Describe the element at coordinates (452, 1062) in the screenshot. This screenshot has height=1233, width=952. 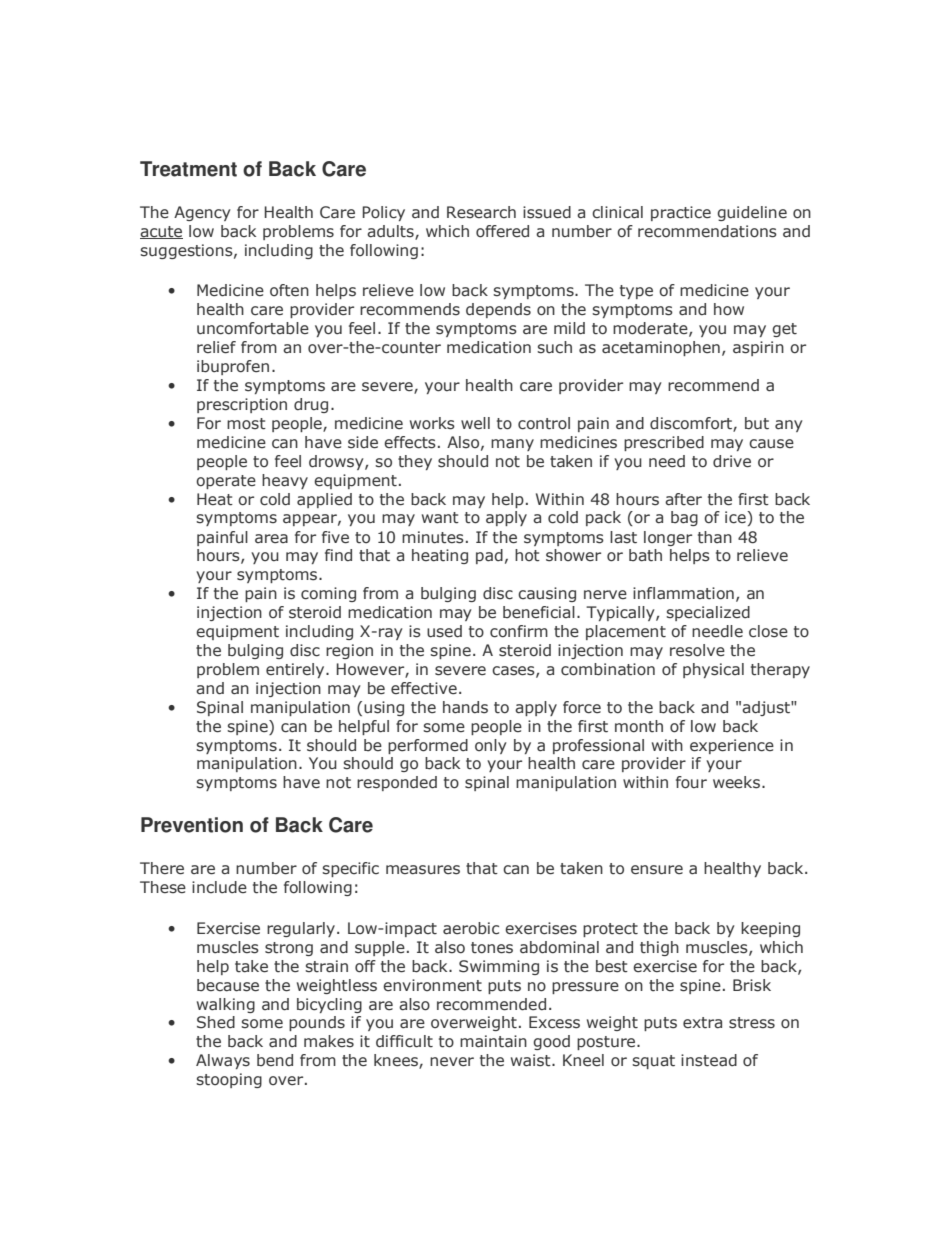
I see `never` at that location.
